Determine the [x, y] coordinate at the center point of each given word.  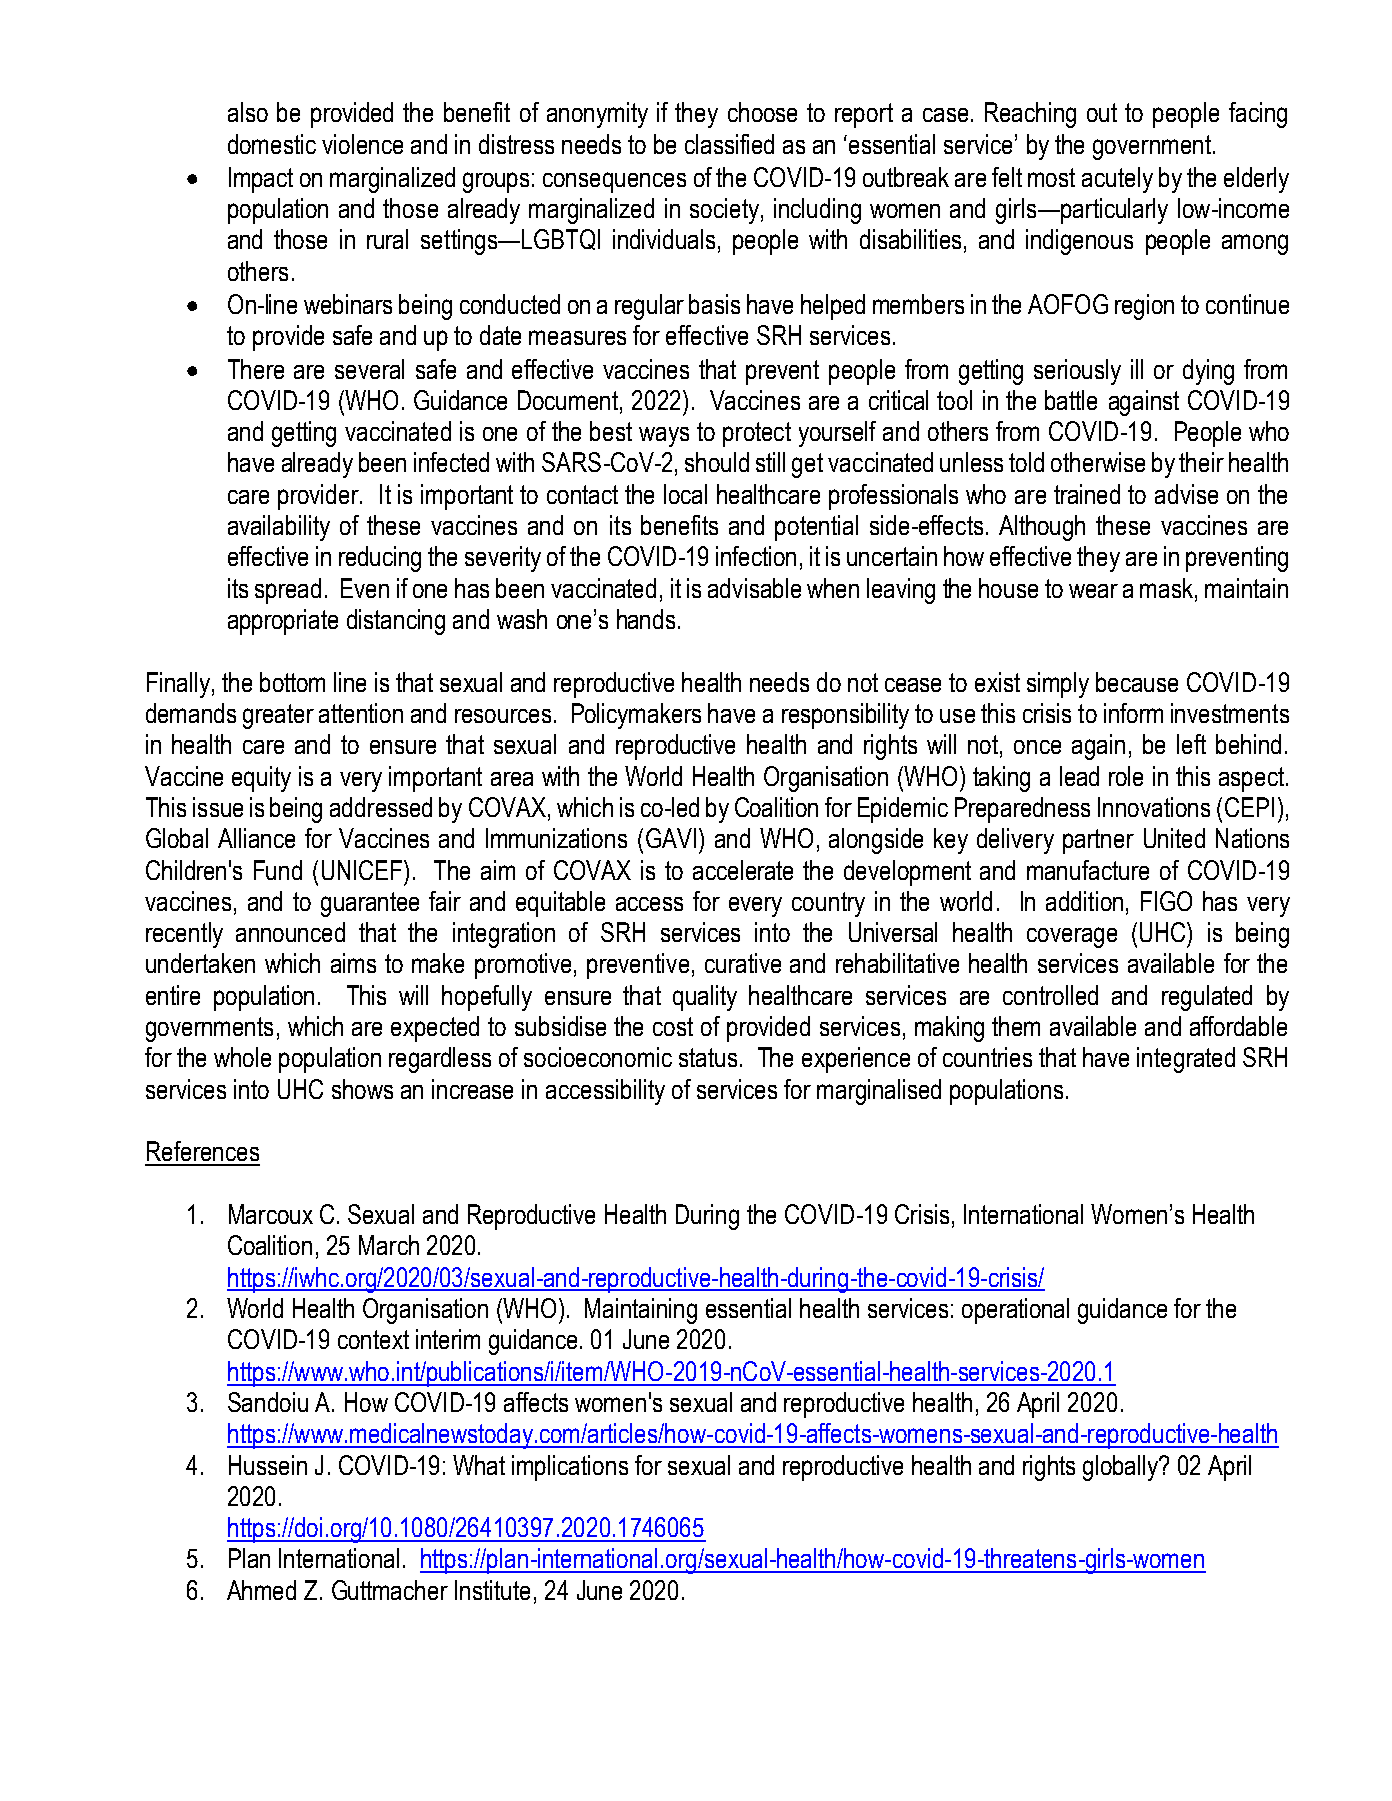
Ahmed [261, 1590]
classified [729, 144]
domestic [272, 144]
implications [570, 1468]
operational [1015, 1311]
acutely [1117, 180]
